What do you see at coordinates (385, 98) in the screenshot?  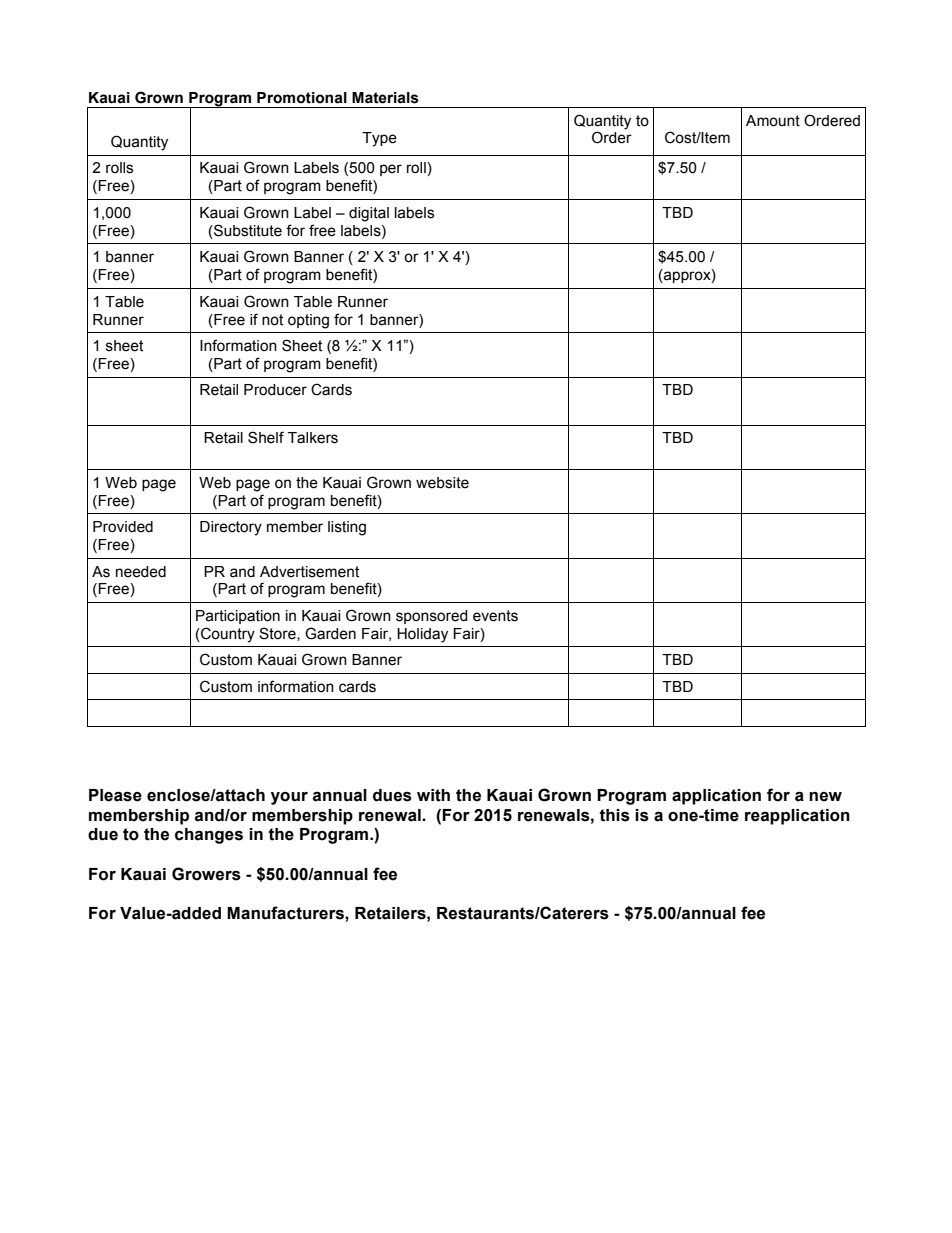 I see `Materials` at bounding box center [385, 98].
